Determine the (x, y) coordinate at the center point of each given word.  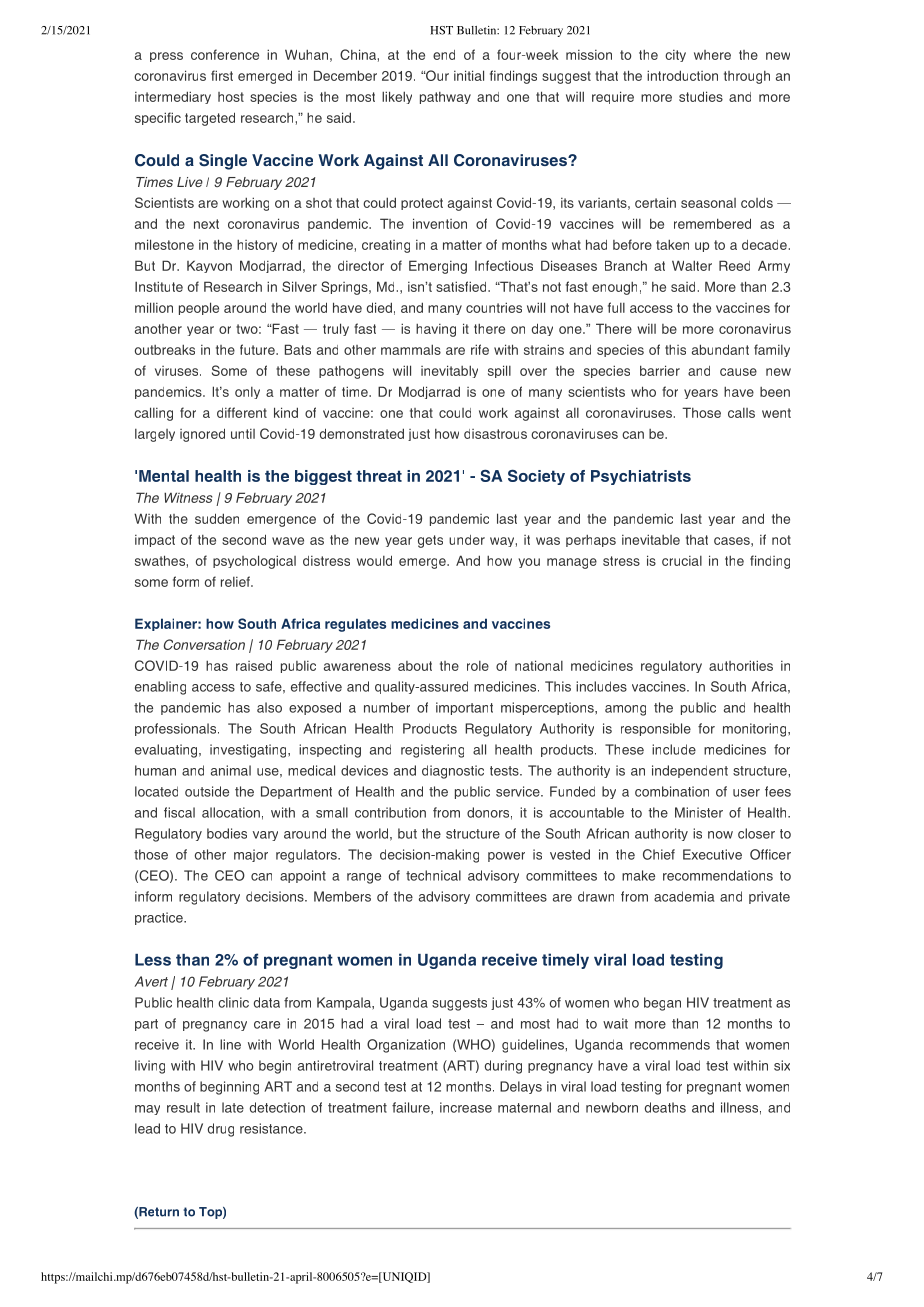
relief (236, 581)
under (467, 540)
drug (221, 1130)
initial (469, 75)
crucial (682, 561)
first (222, 75)
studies (701, 96)
